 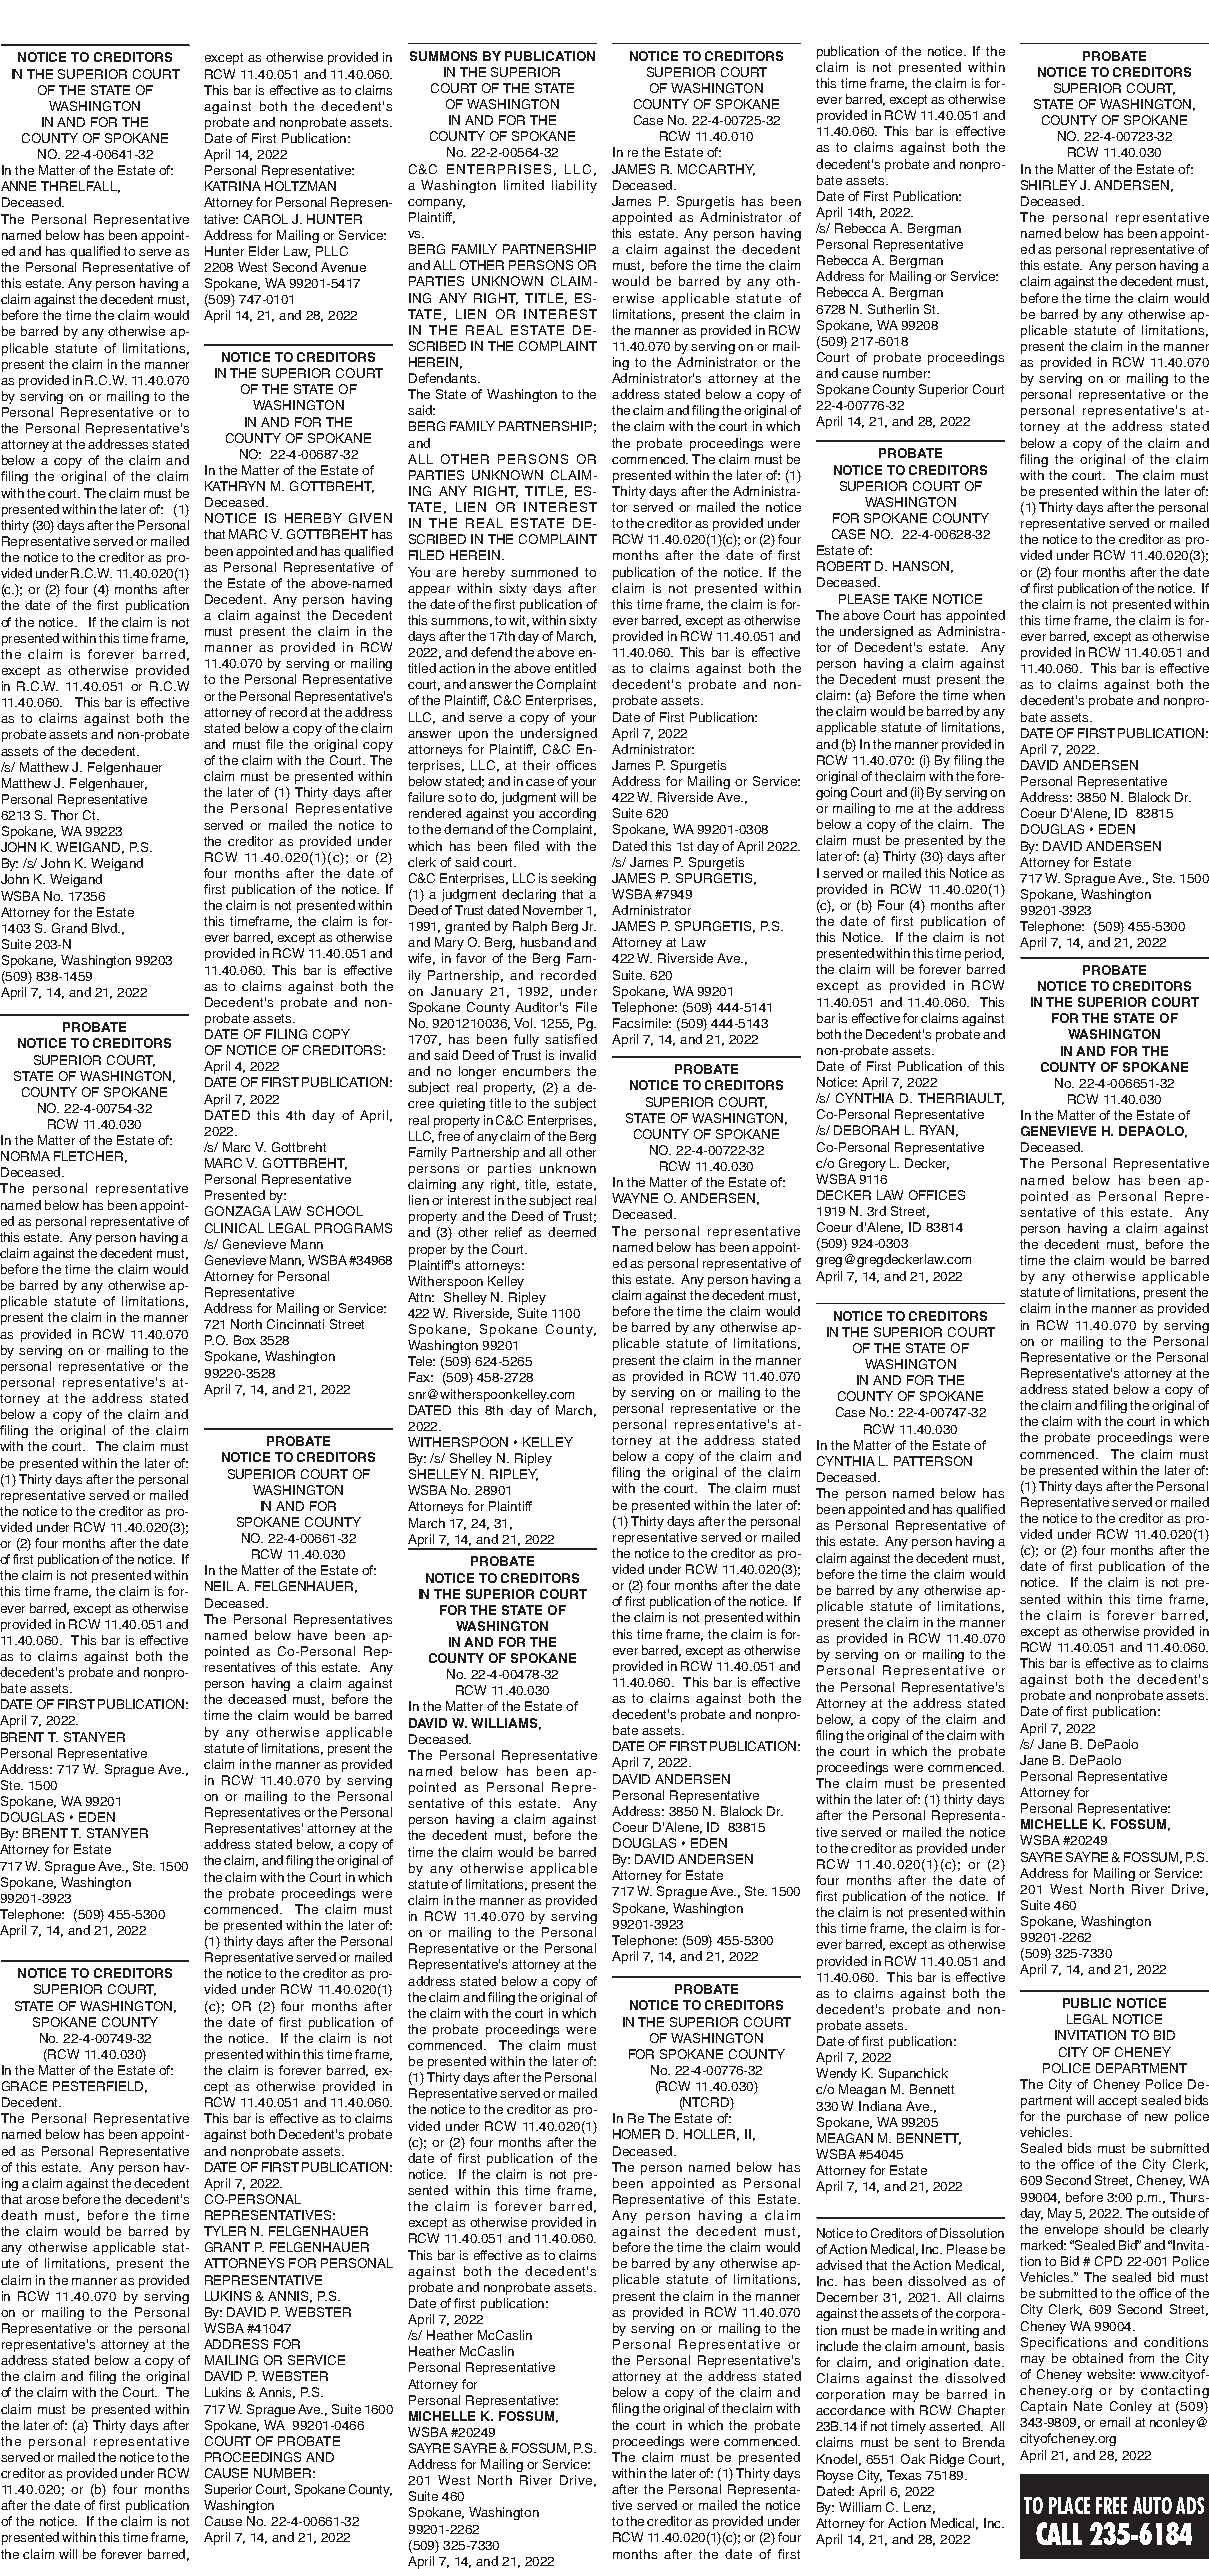 What do you see at coordinates (24, 2086) in the screenshot?
I see `GRACE` at bounding box center [24, 2086].
